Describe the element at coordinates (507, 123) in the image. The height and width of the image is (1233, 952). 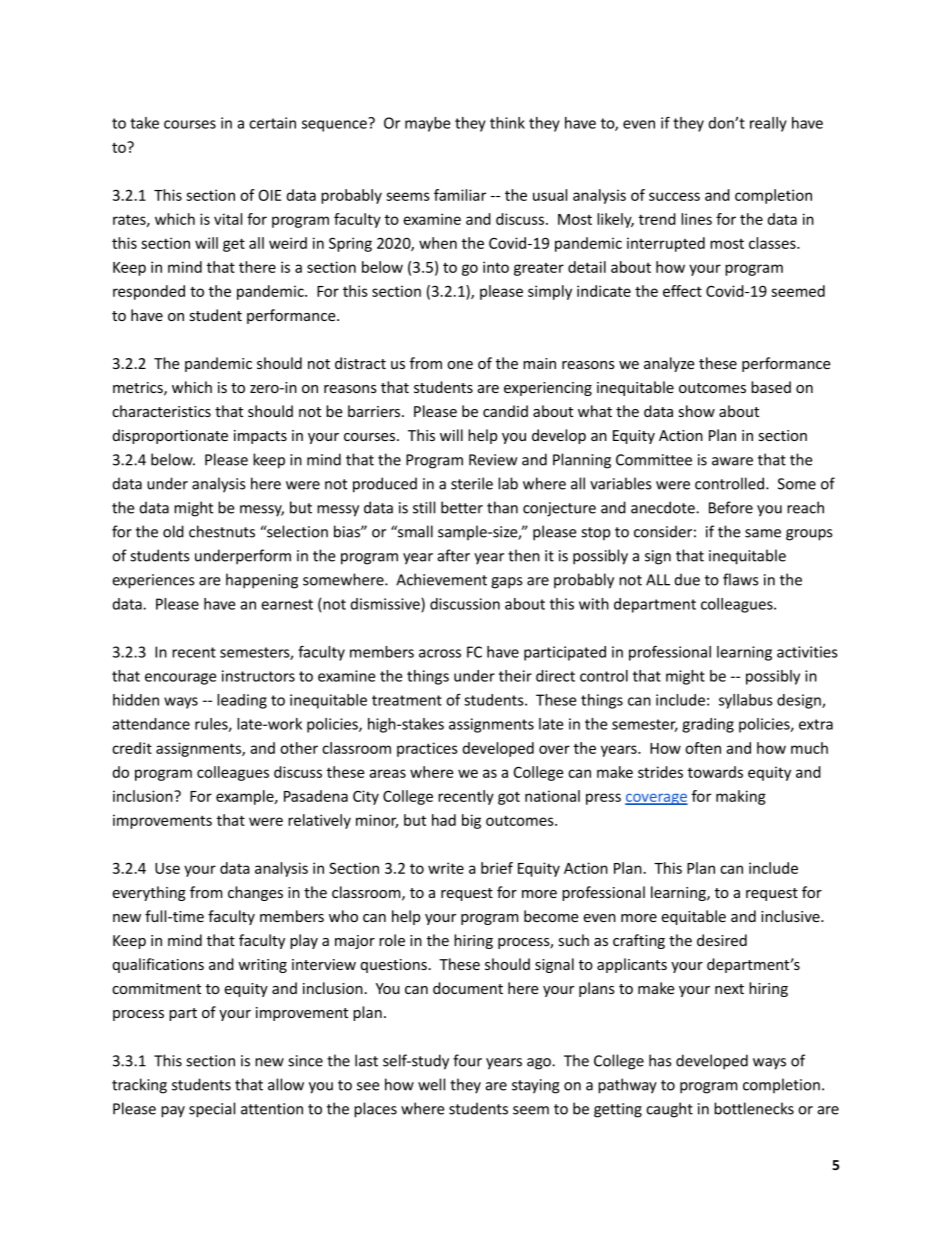
I see `think` at that location.
